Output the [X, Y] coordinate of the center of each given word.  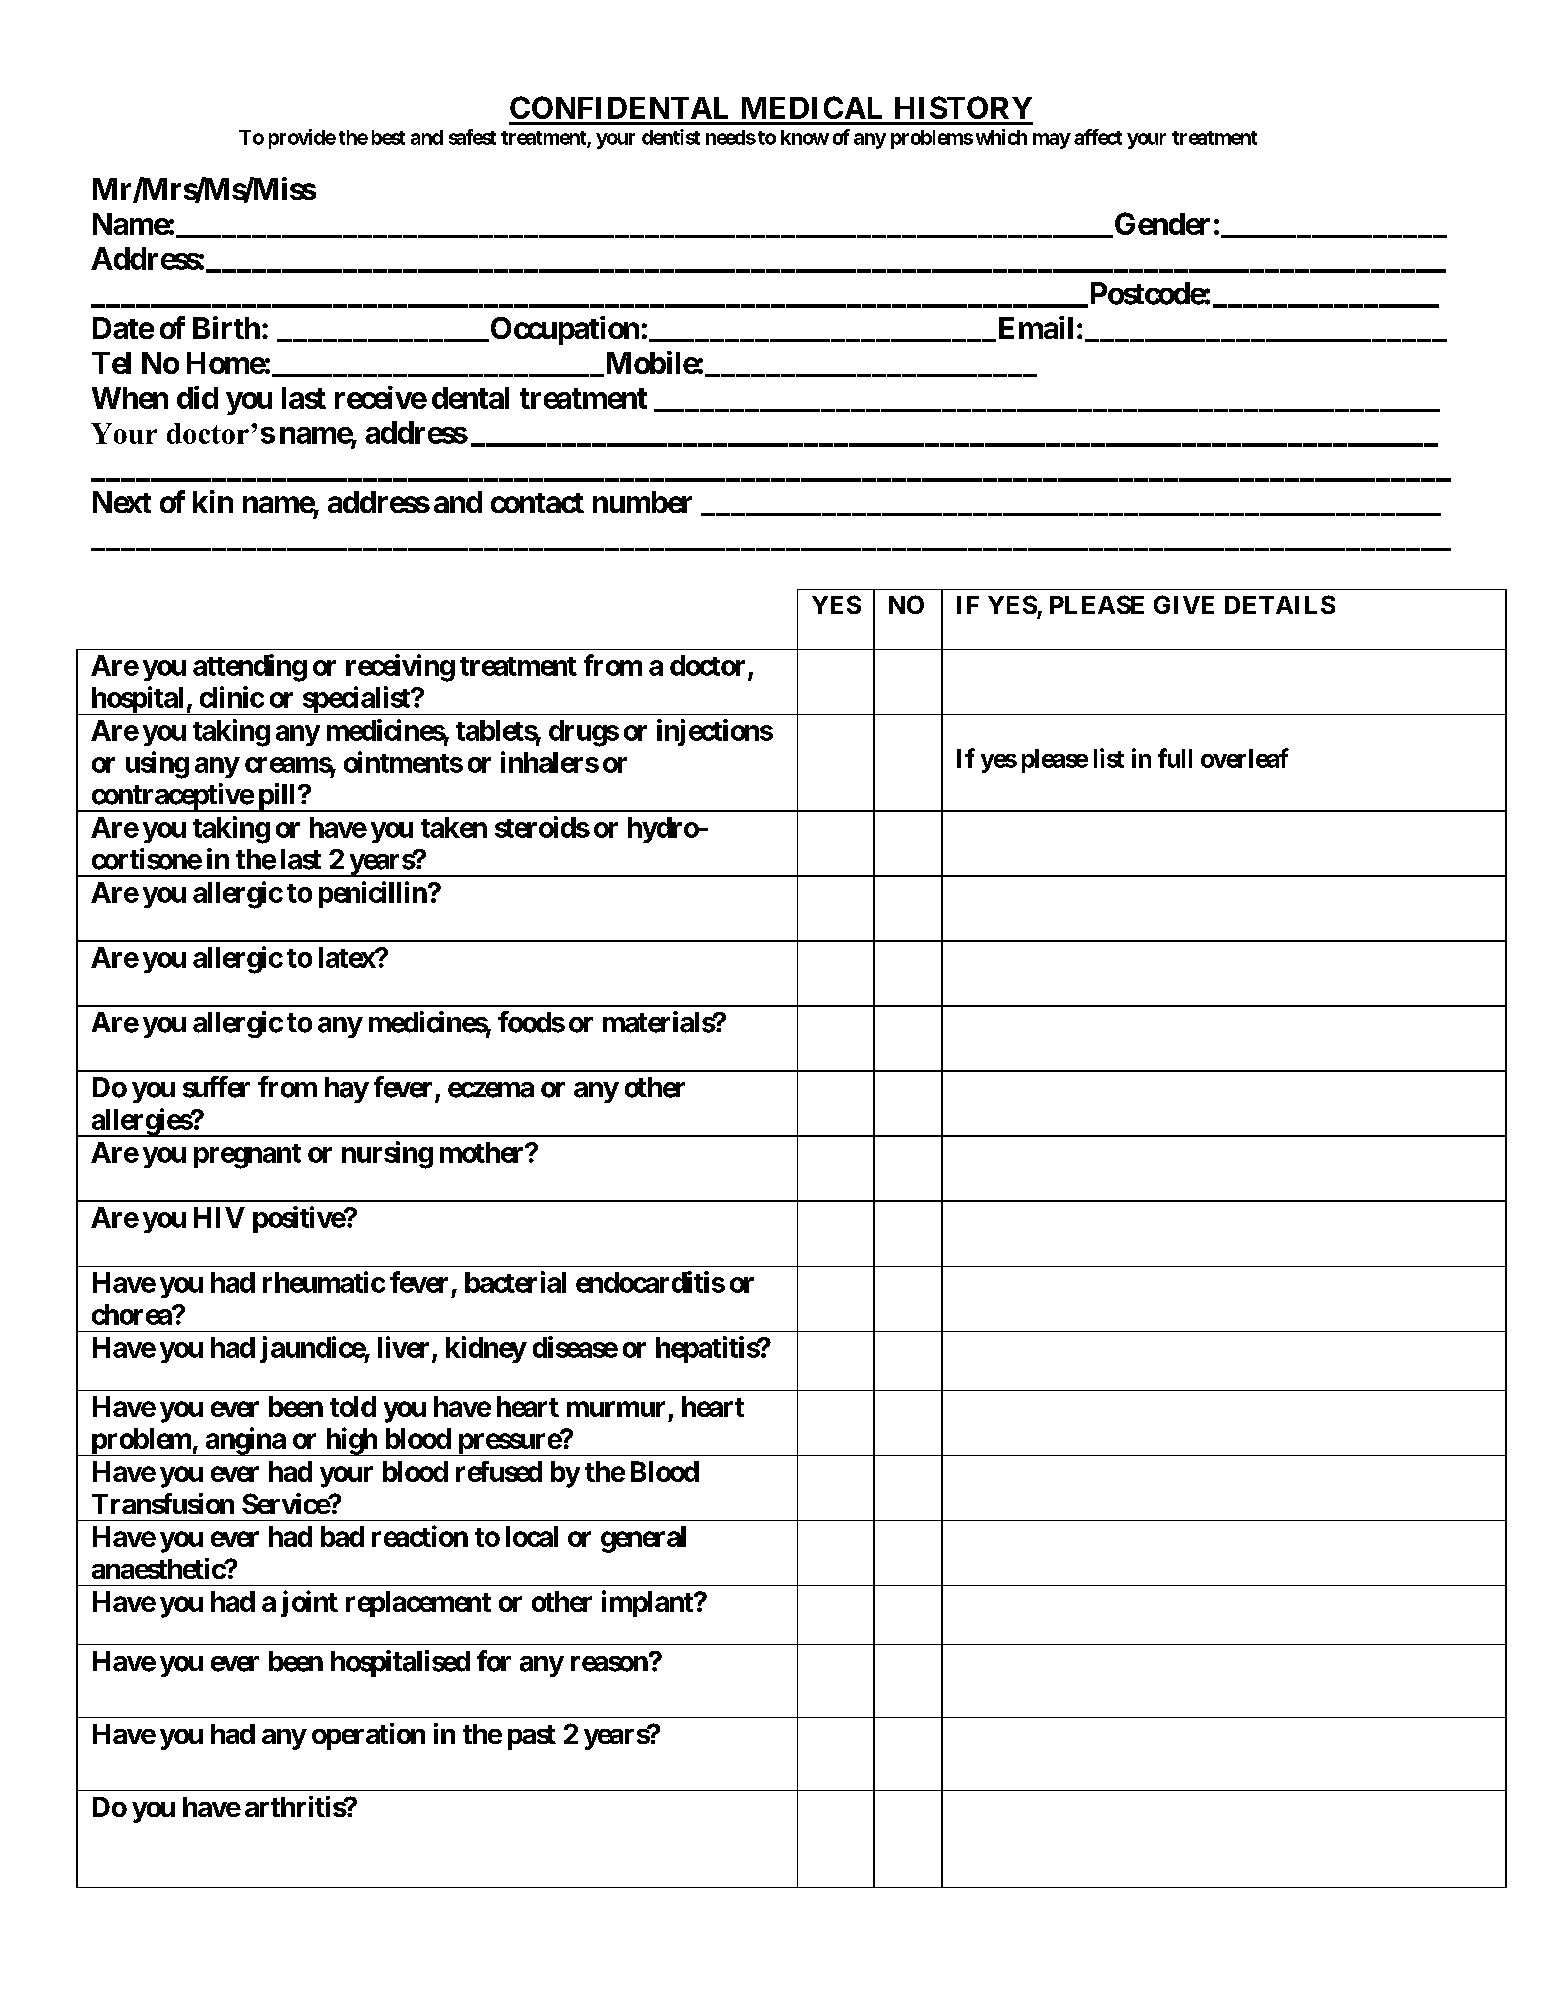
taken [454, 827]
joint [309, 1603]
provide [302, 139]
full [1175, 758]
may [1052, 141]
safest [472, 137]
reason [609, 1664]
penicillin [374, 894]
